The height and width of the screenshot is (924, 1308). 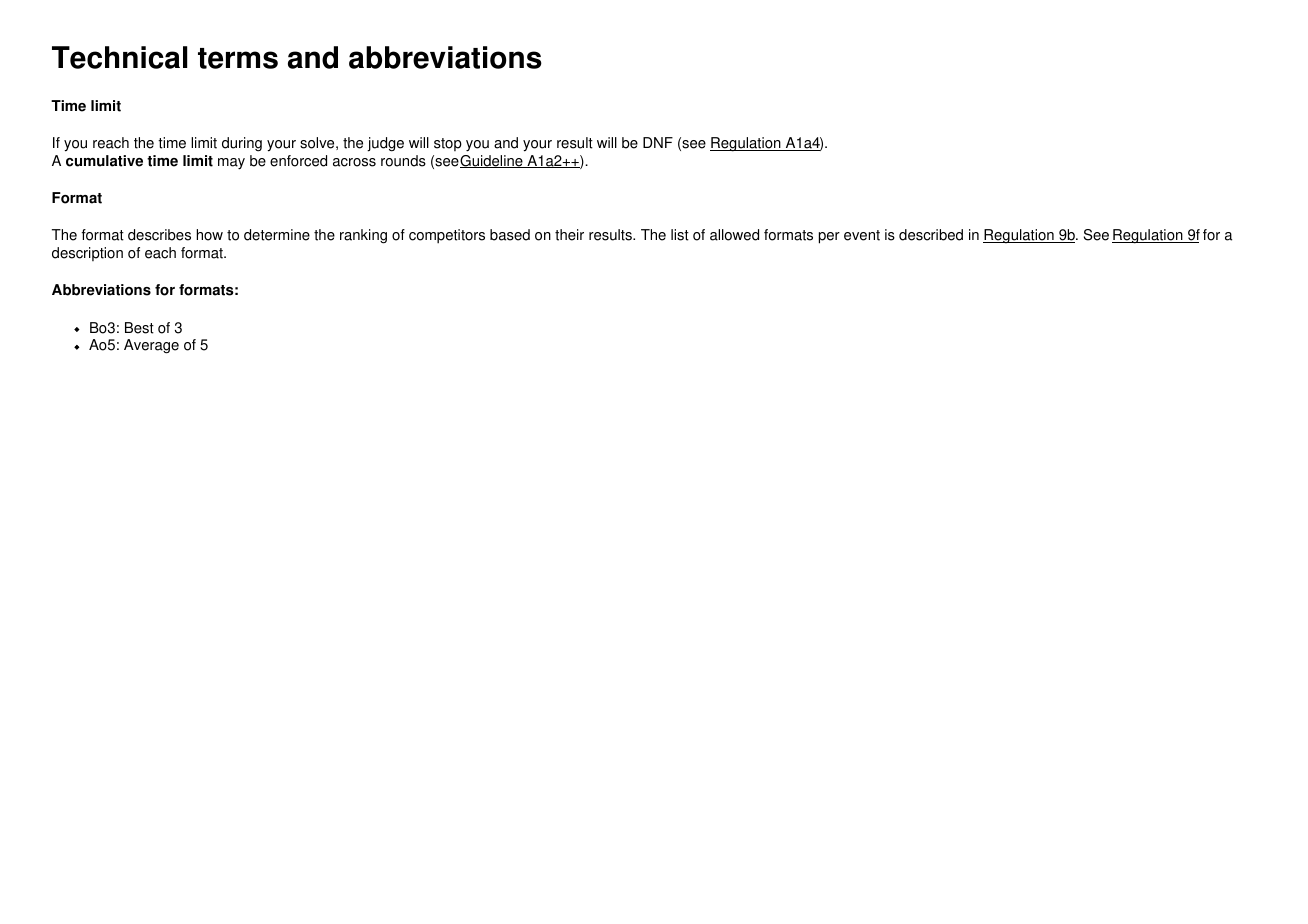 What do you see at coordinates (151, 346) in the screenshot?
I see `Average` at bounding box center [151, 346].
